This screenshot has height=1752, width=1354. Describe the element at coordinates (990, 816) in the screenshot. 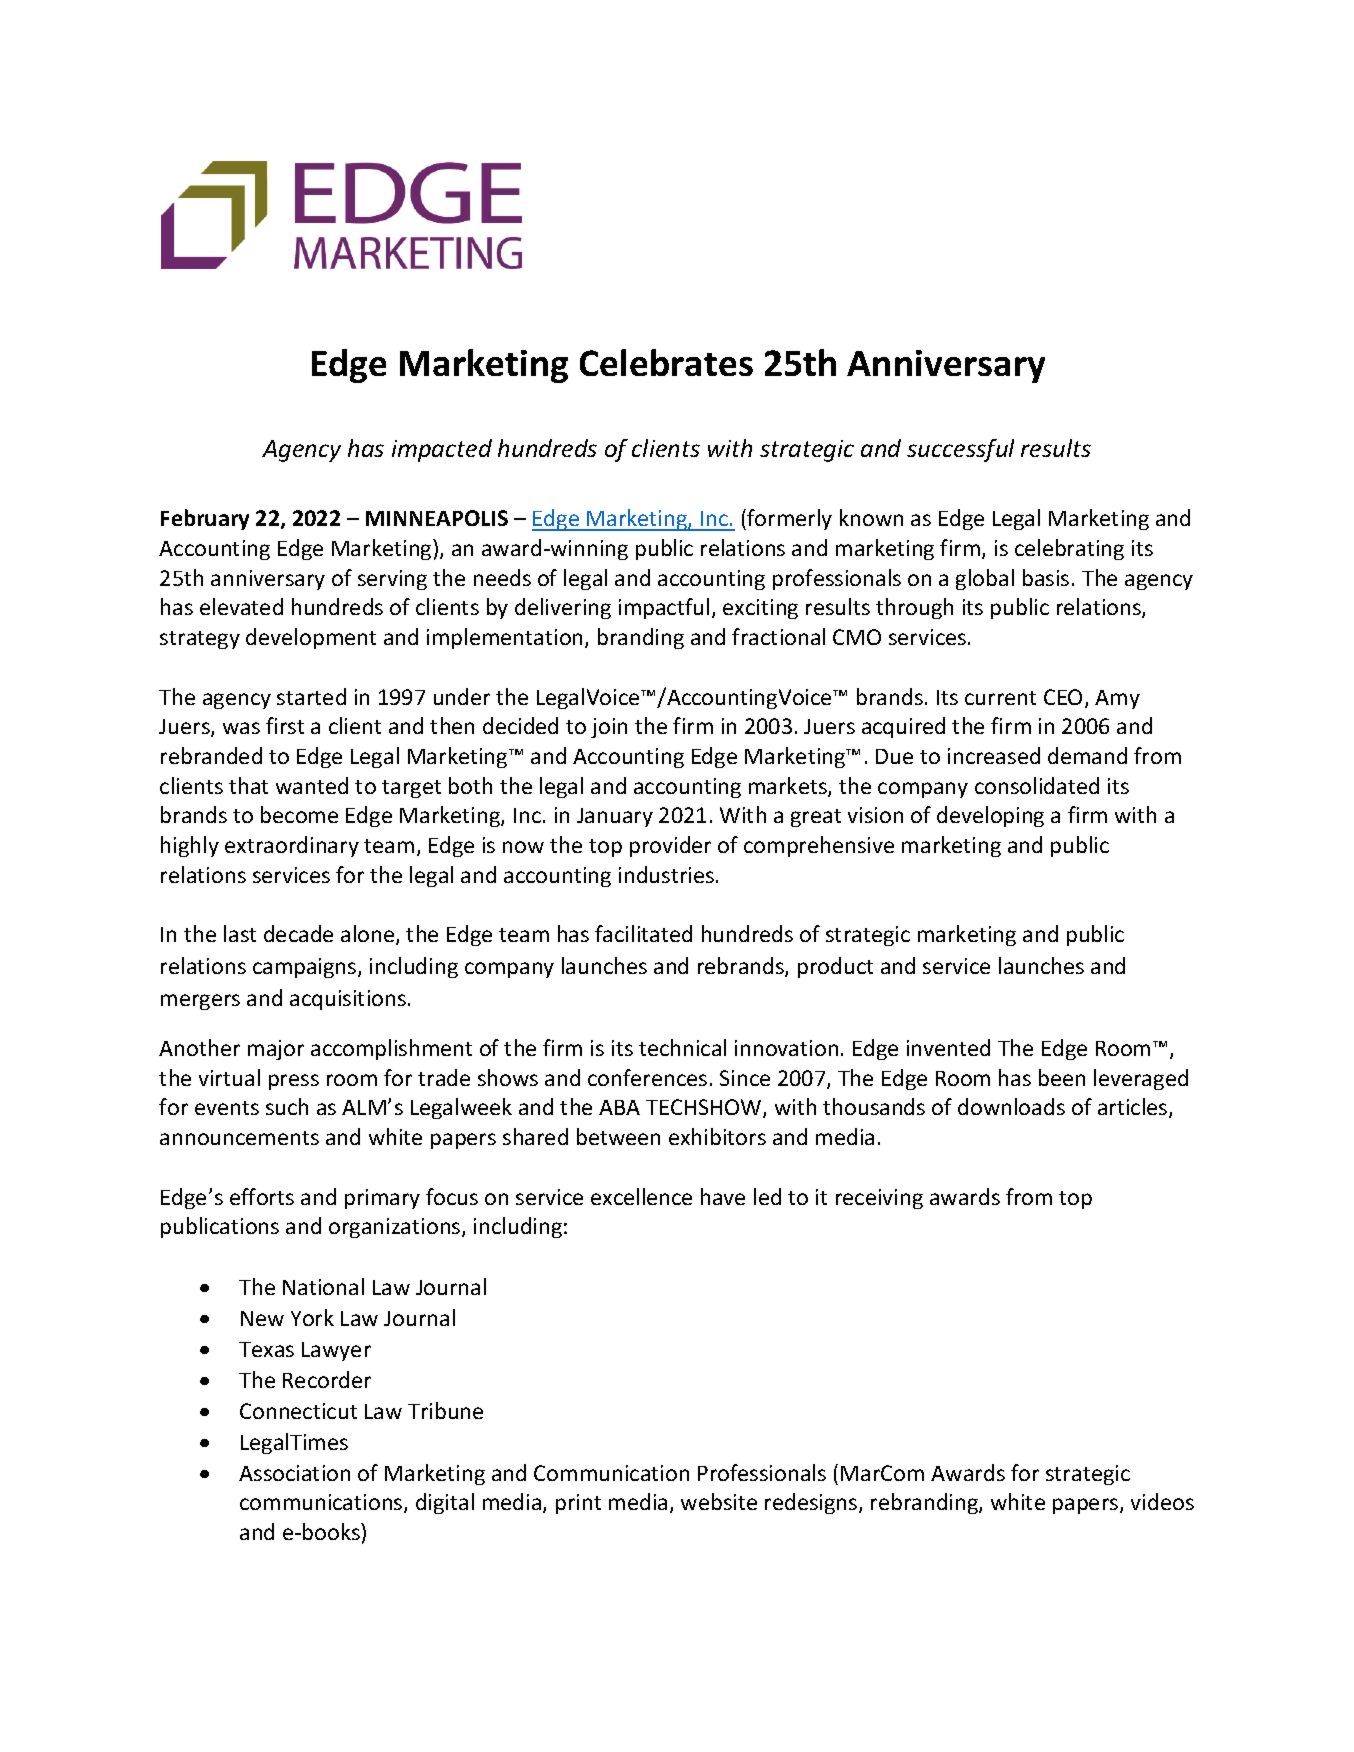

I see `developing` at that location.
